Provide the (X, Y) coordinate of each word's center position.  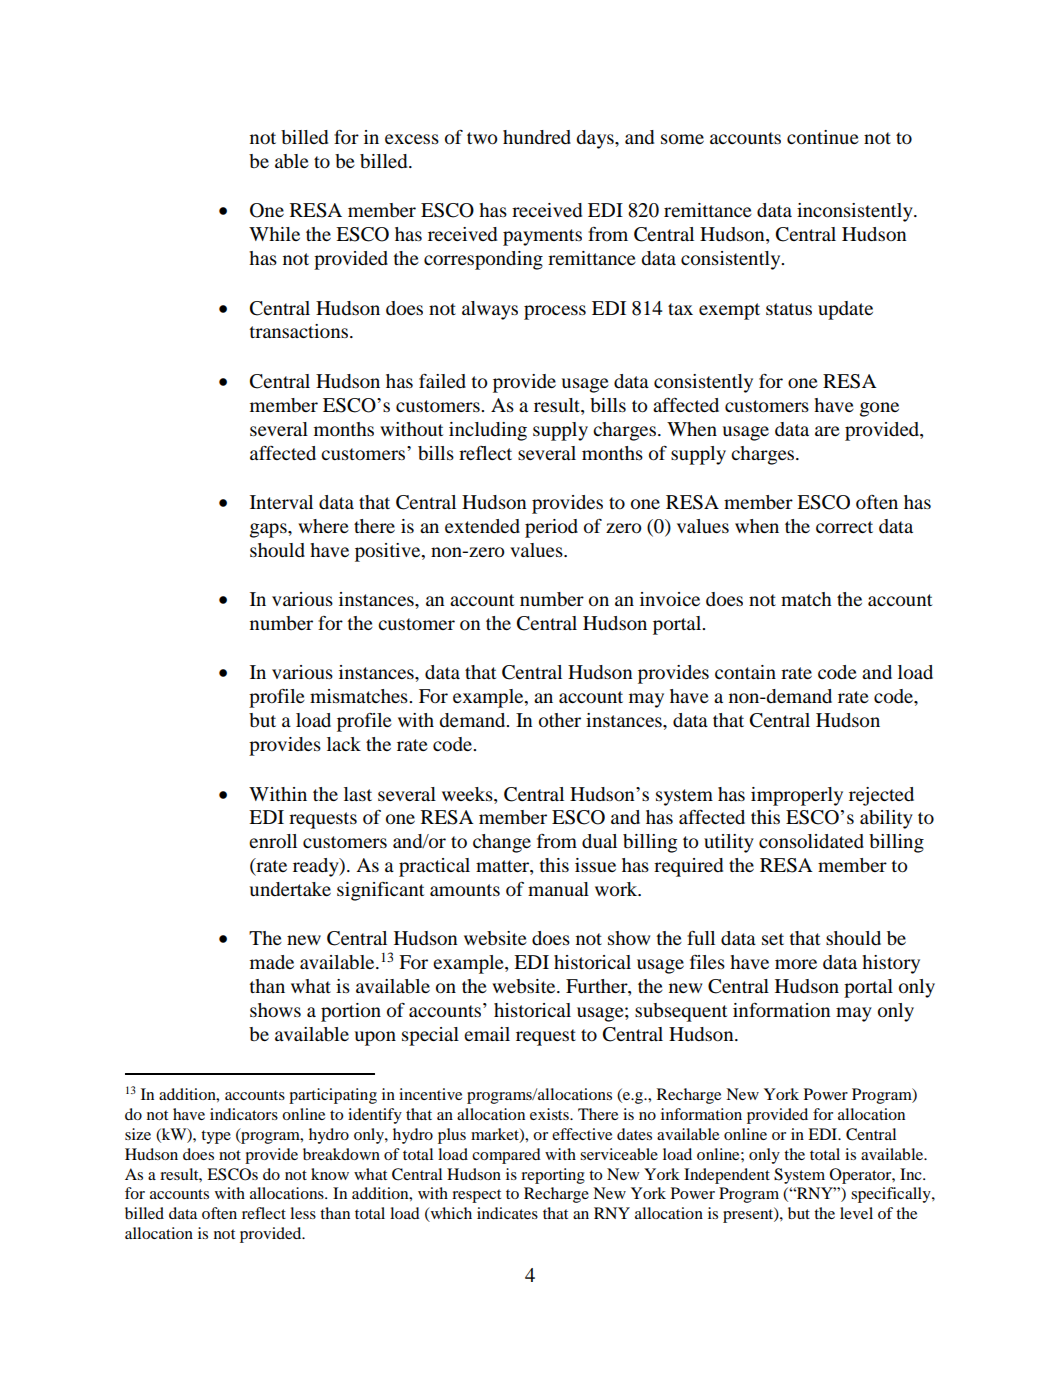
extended (482, 526)
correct (844, 527)
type (216, 1137)
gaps (269, 530)
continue (823, 137)
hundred (537, 137)
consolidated (811, 841)
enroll (273, 841)
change (502, 843)
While (274, 234)
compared (506, 1156)
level (856, 1213)
